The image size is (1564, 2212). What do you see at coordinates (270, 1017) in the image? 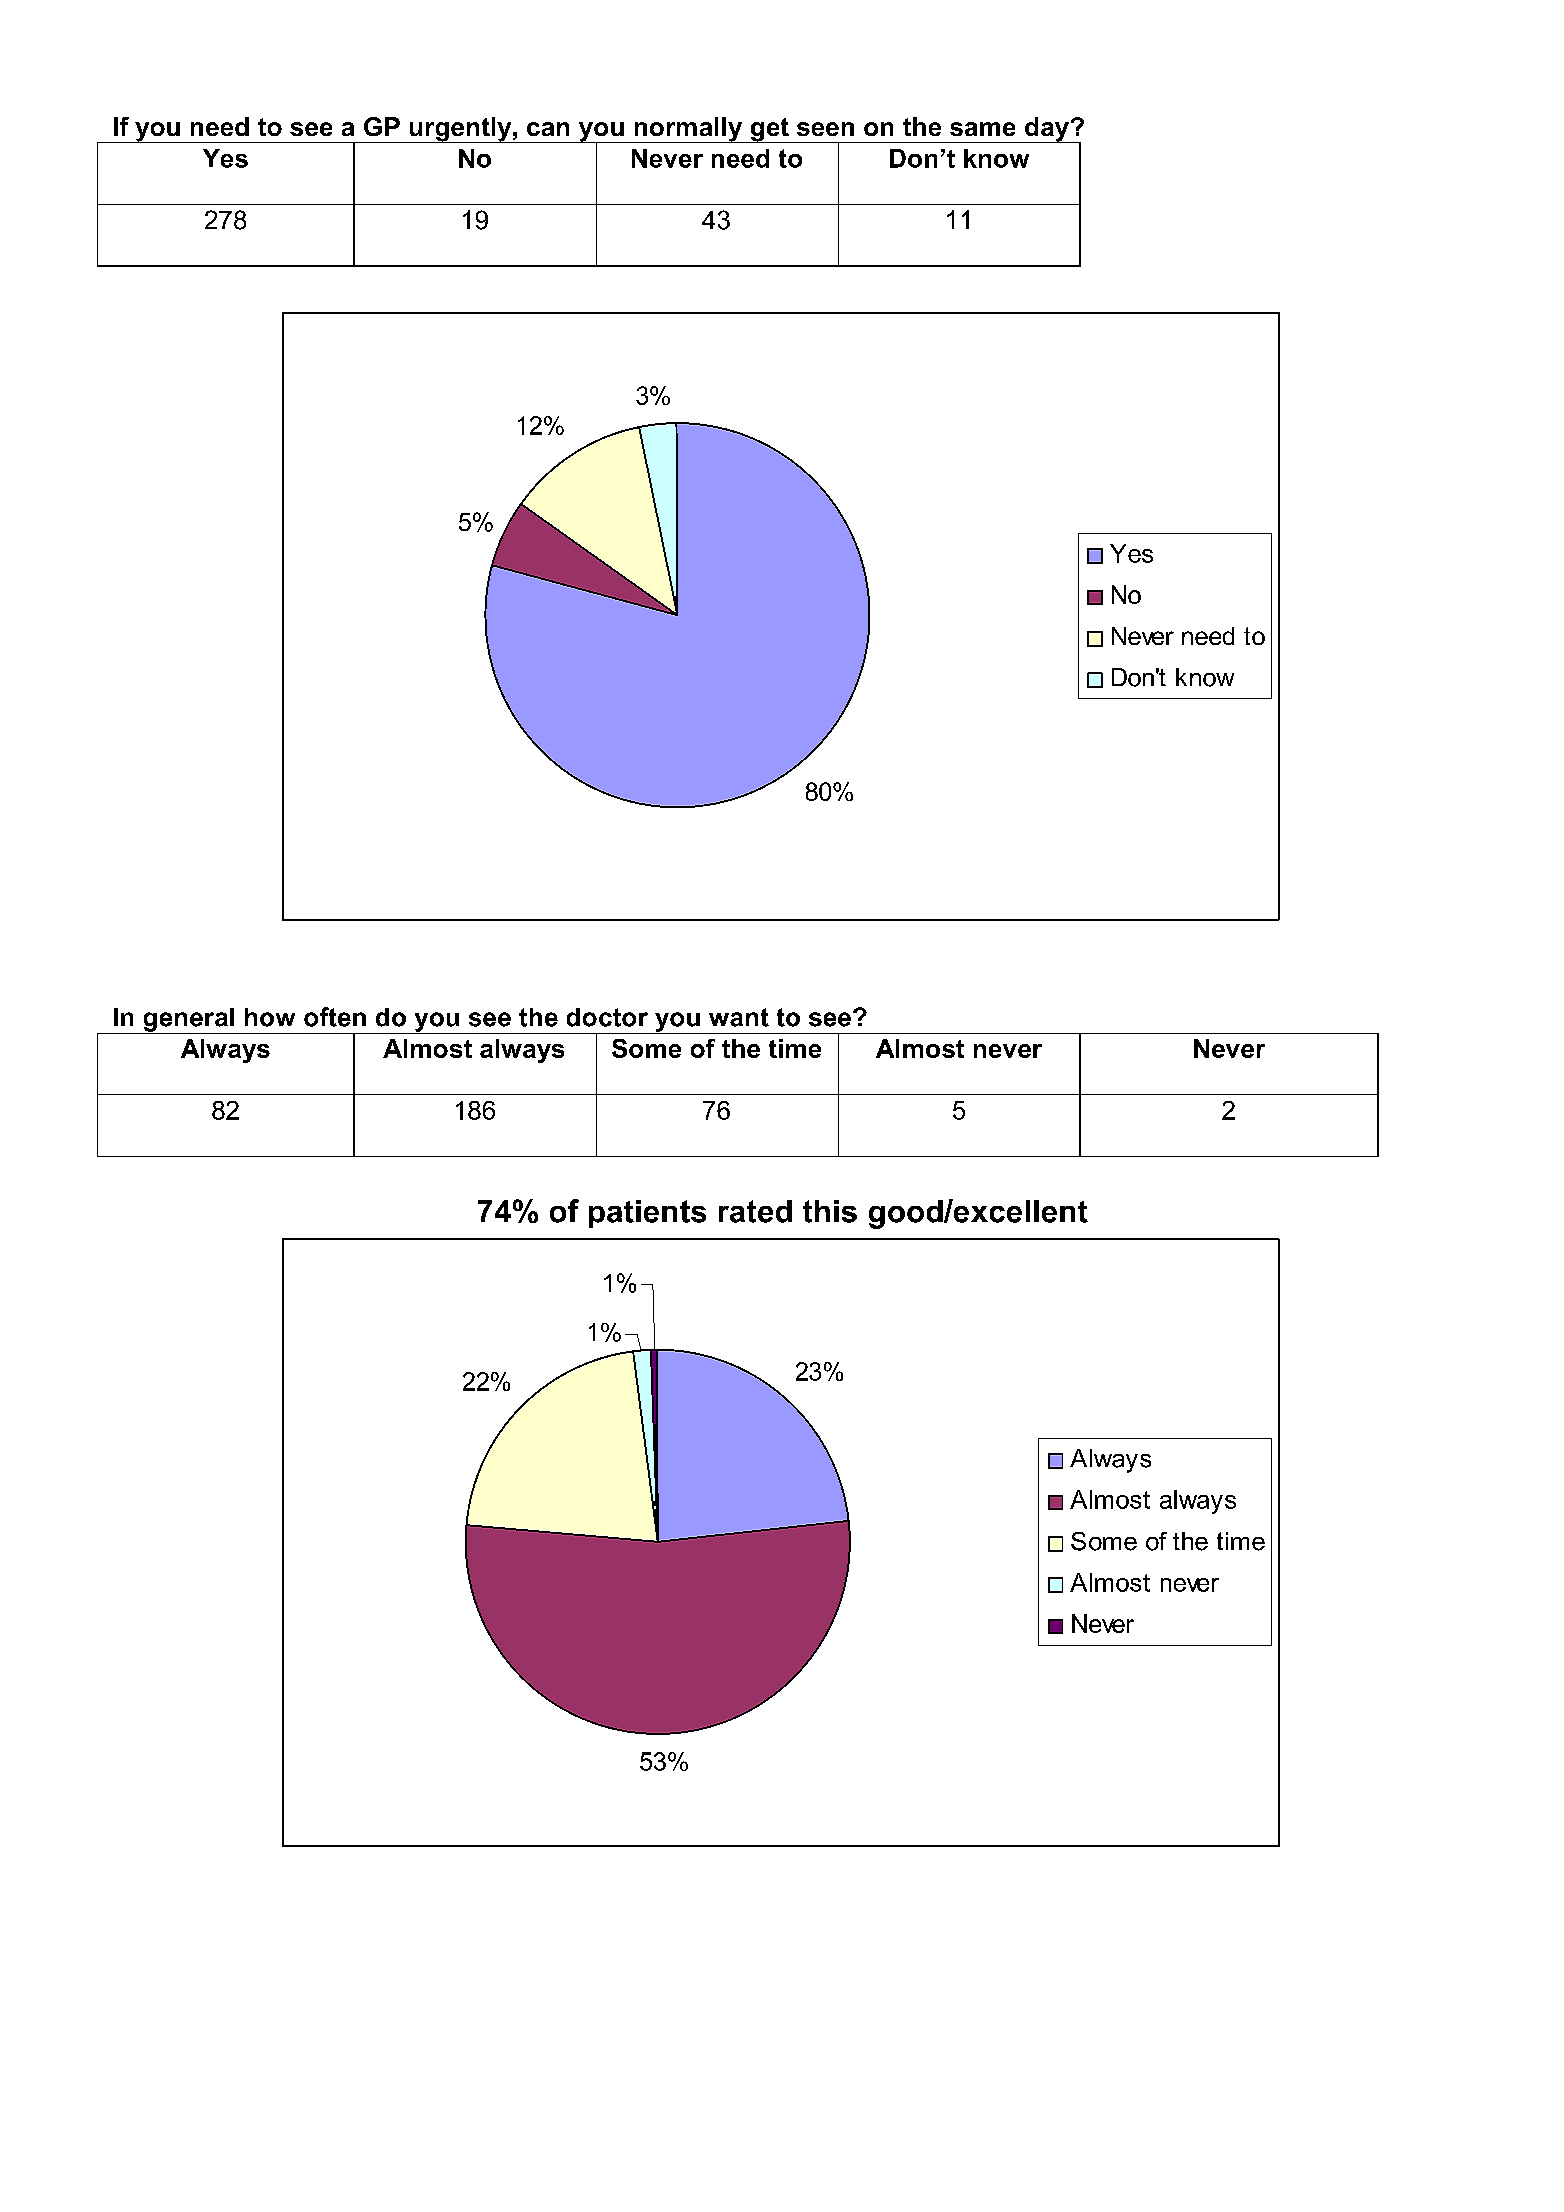
I see `how` at bounding box center [270, 1017].
